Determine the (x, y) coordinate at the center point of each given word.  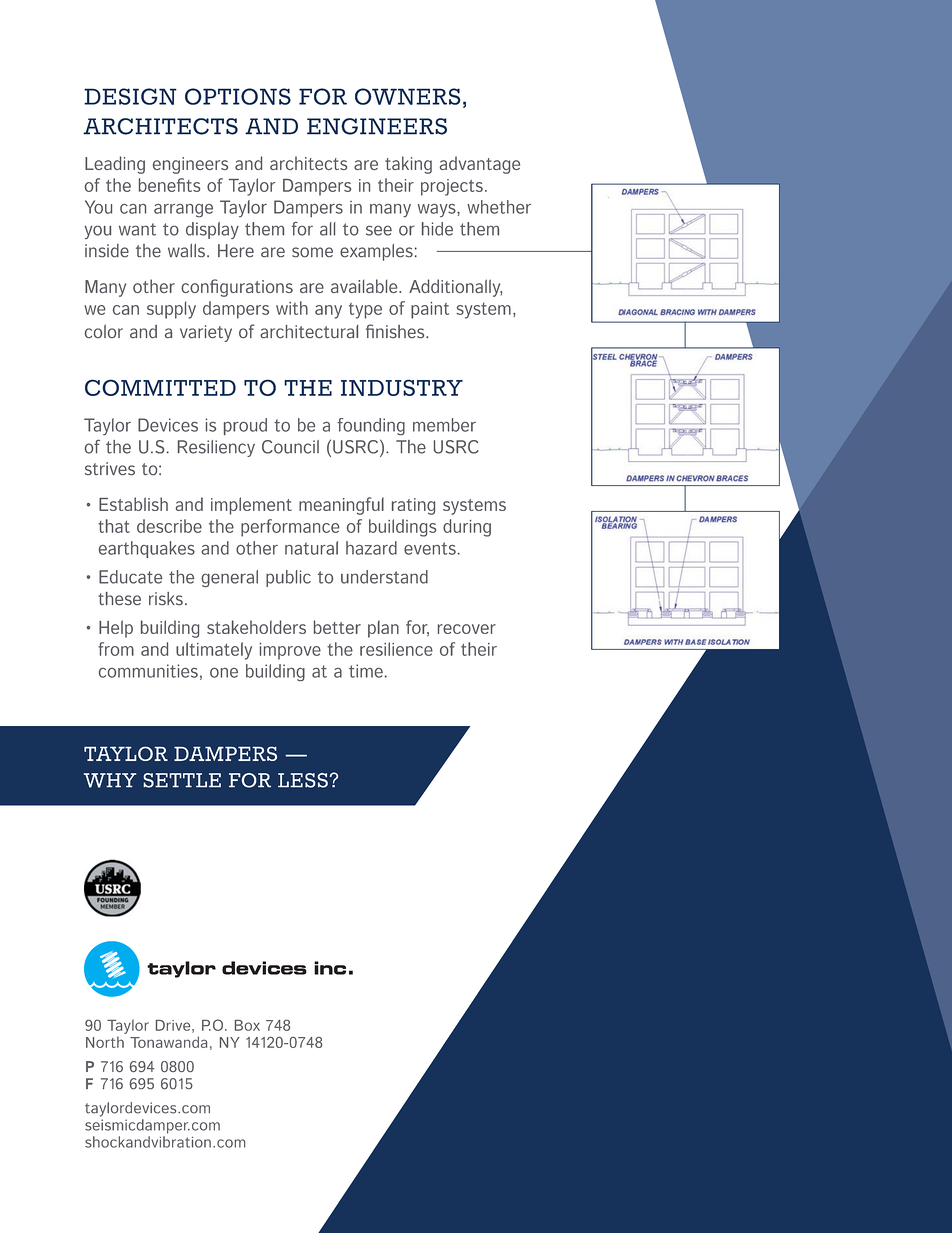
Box (247, 1025)
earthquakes (147, 549)
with (292, 308)
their (479, 649)
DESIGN (130, 96)
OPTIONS (238, 96)
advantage (480, 165)
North (105, 1042)
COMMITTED (160, 387)
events (430, 548)
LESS (303, 780)
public (288, 578)
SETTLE (182, 780)
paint (430, 310)
